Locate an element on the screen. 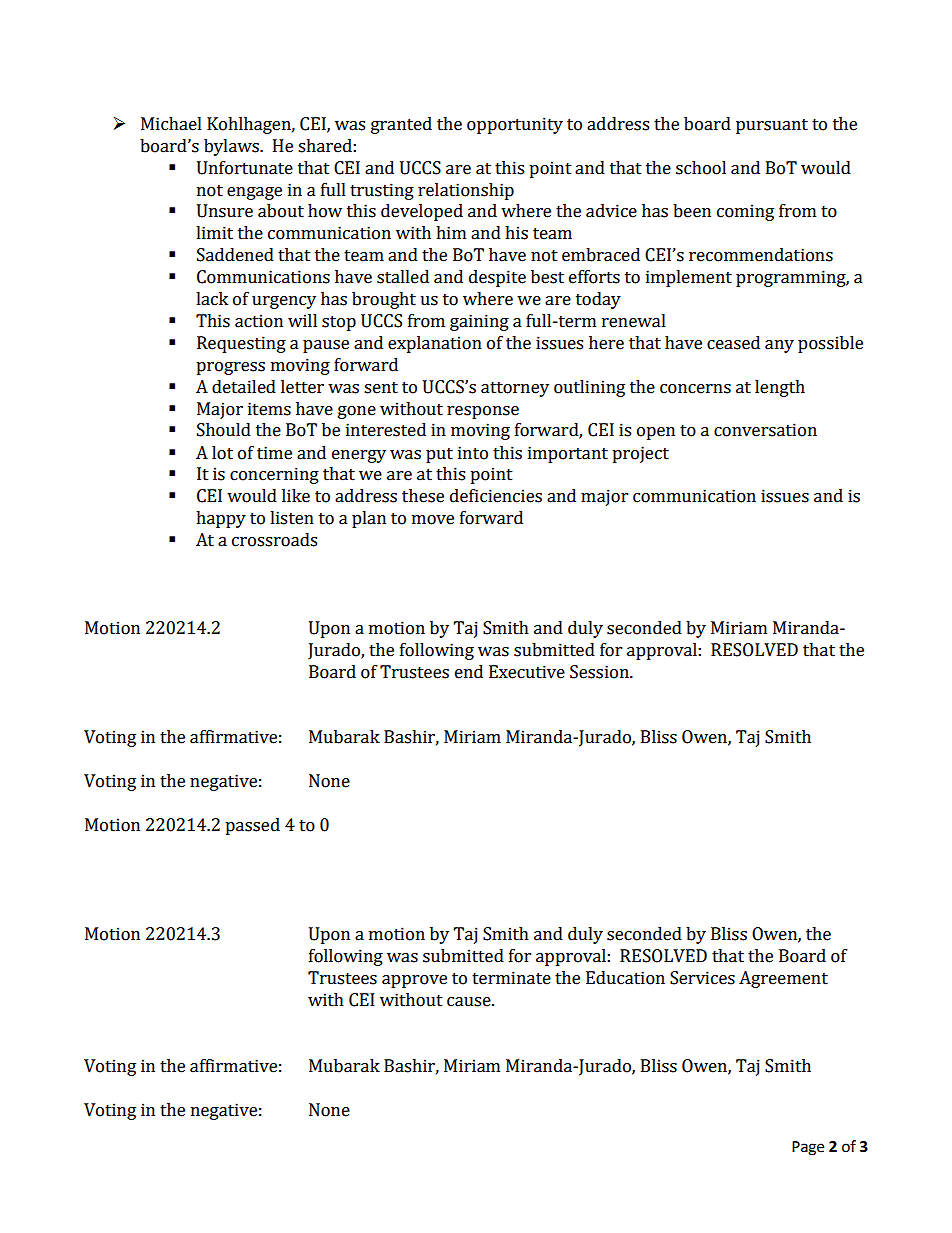 The image size is (952, 1233). conversation is located at coordinates (765, 430).
